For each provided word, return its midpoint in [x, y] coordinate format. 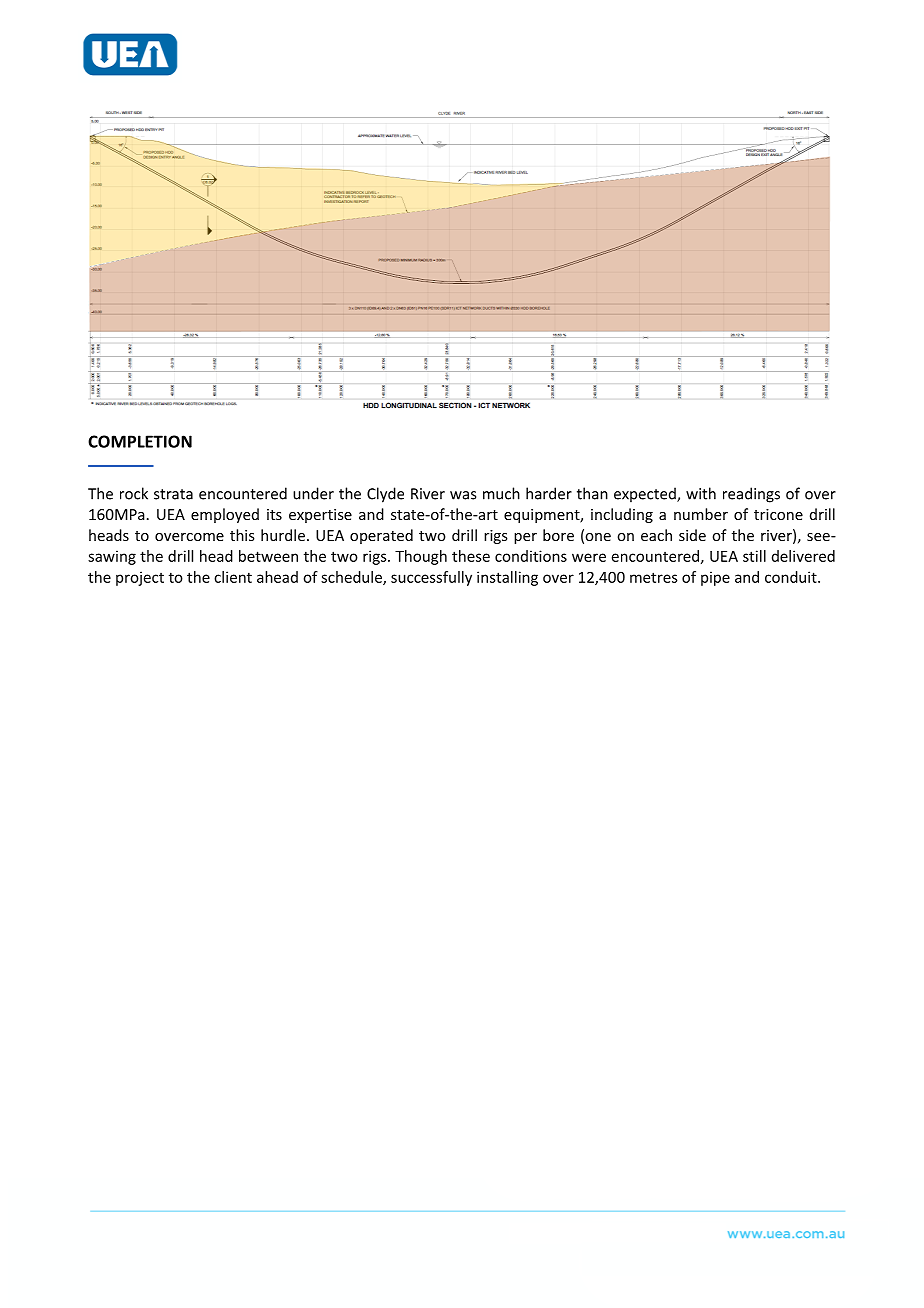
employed [225, 515]
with [701, 493]
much [501, 493]
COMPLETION [140, 441]
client [233, 577]
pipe [715, 578]
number [701, 514]
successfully [431, 578]
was [463, 495]
